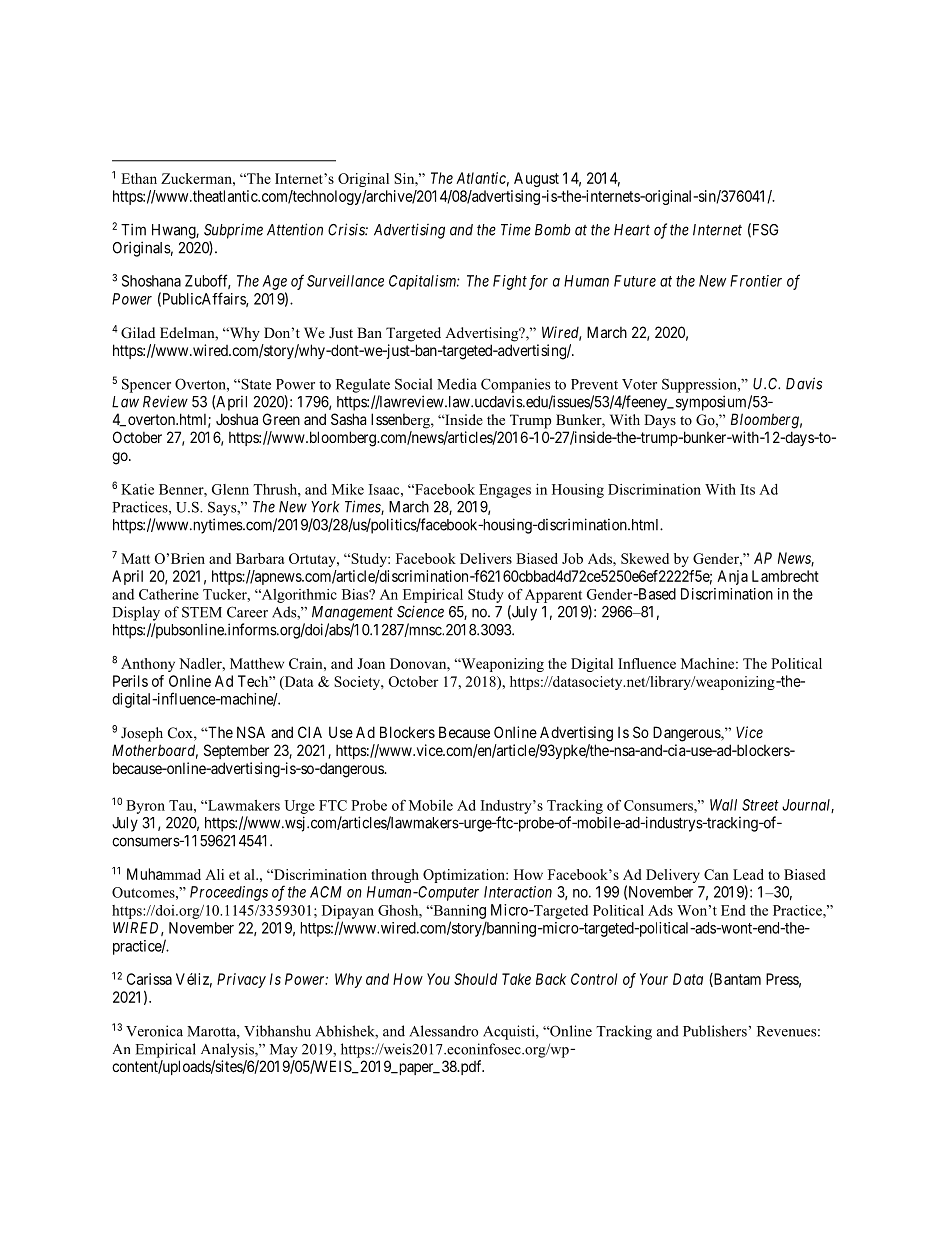 Image resolution: width=952 pixels, height=1233 pixels. What do you see at coordinates (732, 577) in the screenshot?
I see `Anja` at bounding box center [732, 577].
